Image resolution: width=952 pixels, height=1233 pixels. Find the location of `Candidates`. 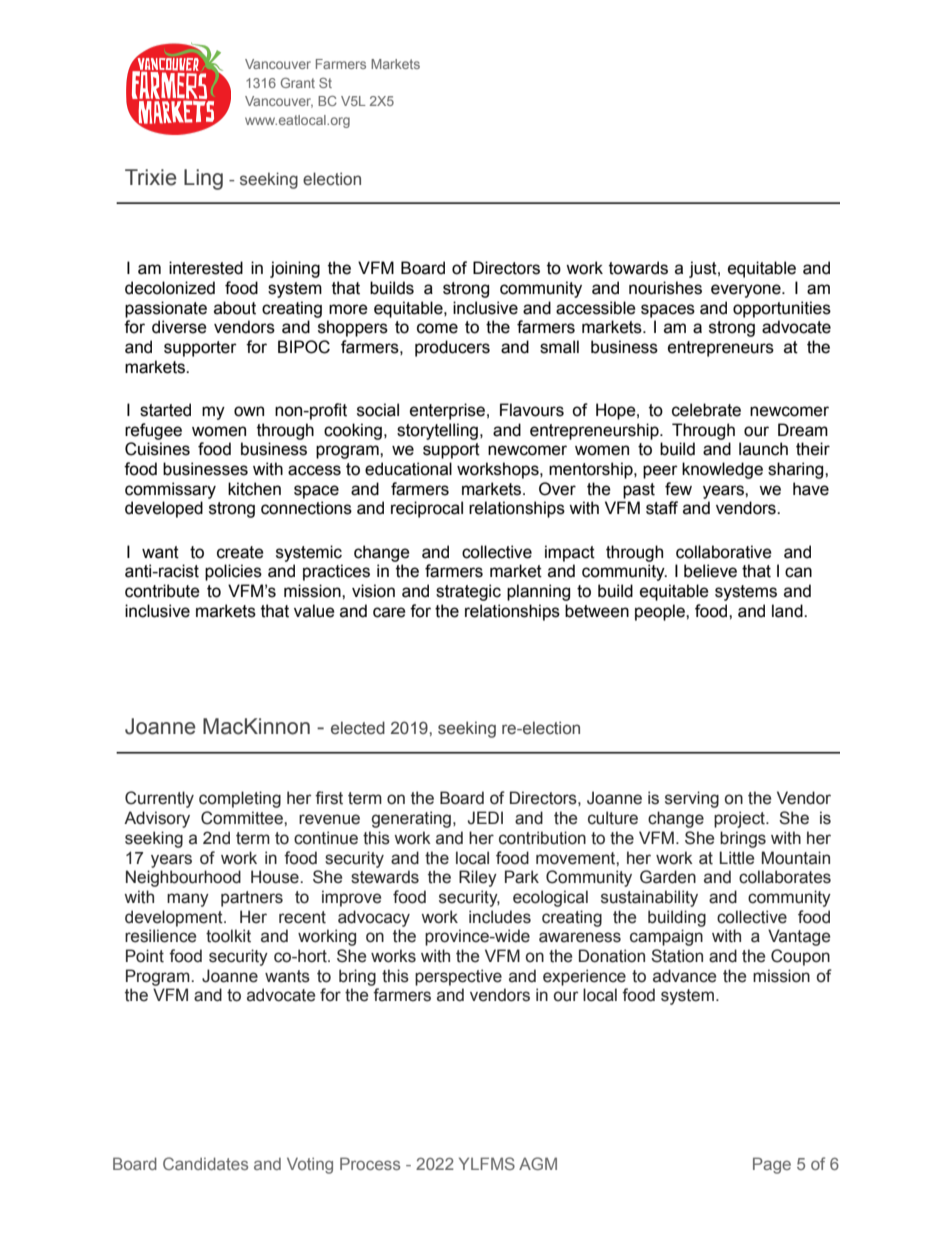

Candidates is located at coordinates (205, 1163).
